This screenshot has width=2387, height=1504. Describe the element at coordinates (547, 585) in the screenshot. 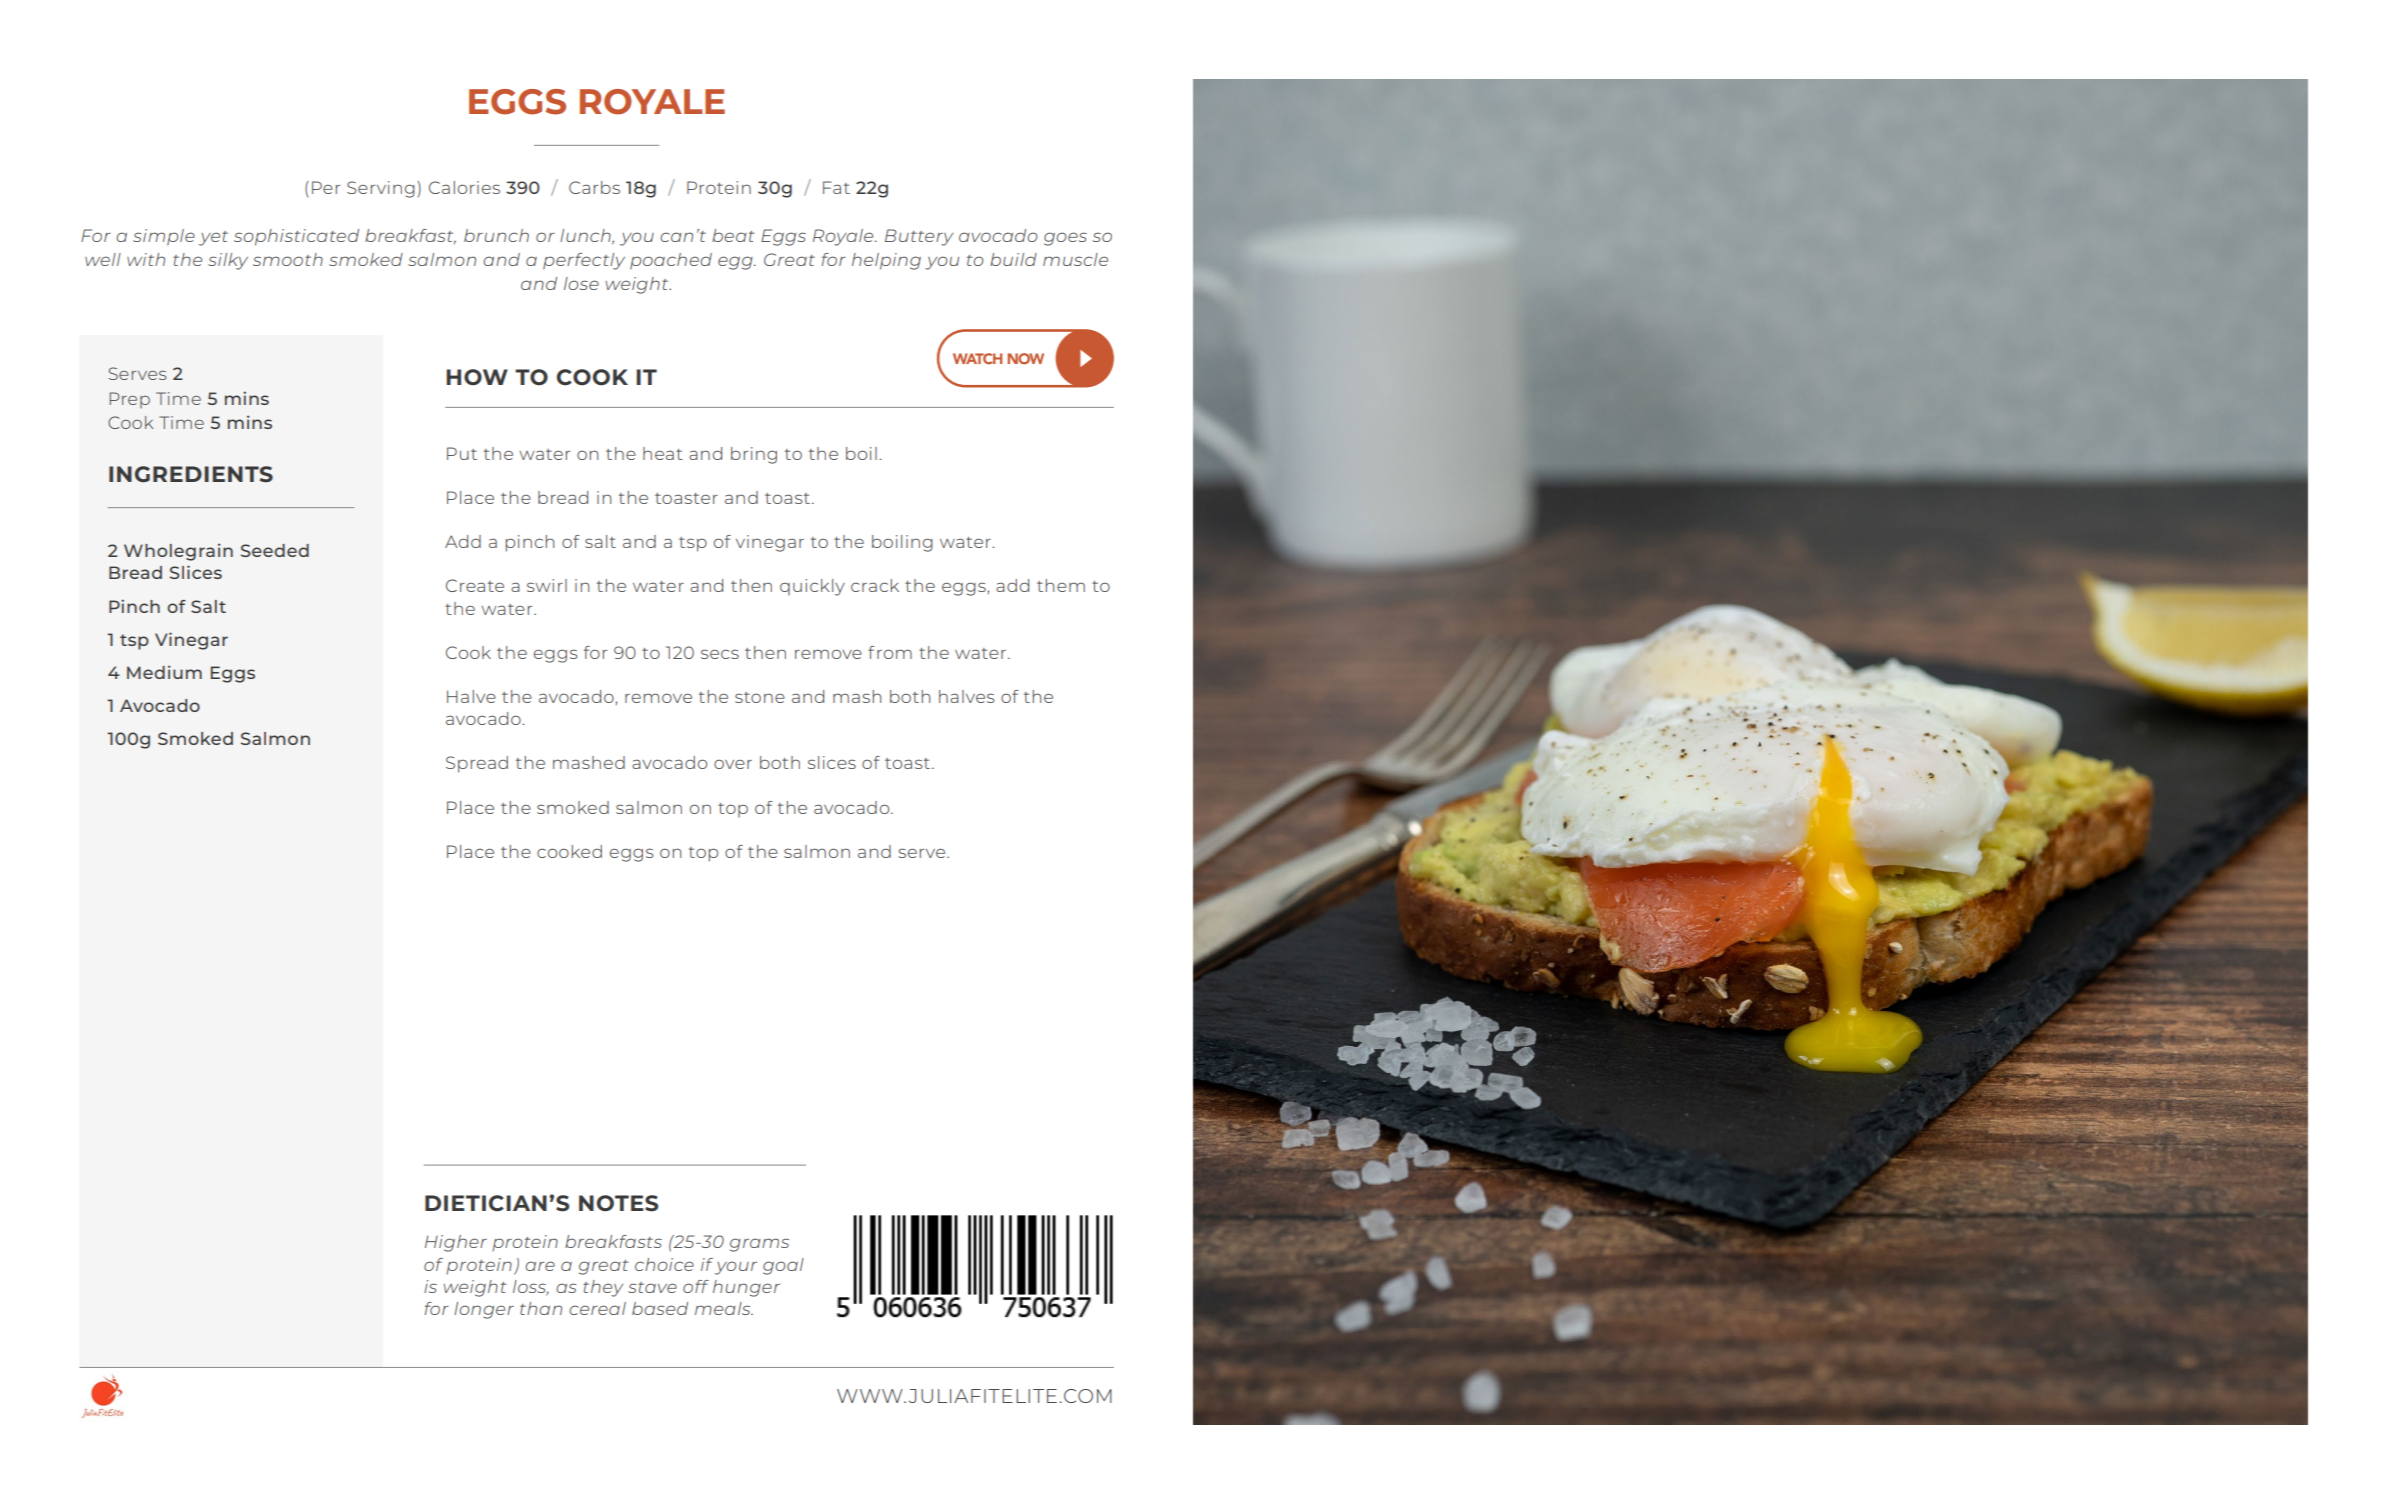

I see `swirl` at that location.
